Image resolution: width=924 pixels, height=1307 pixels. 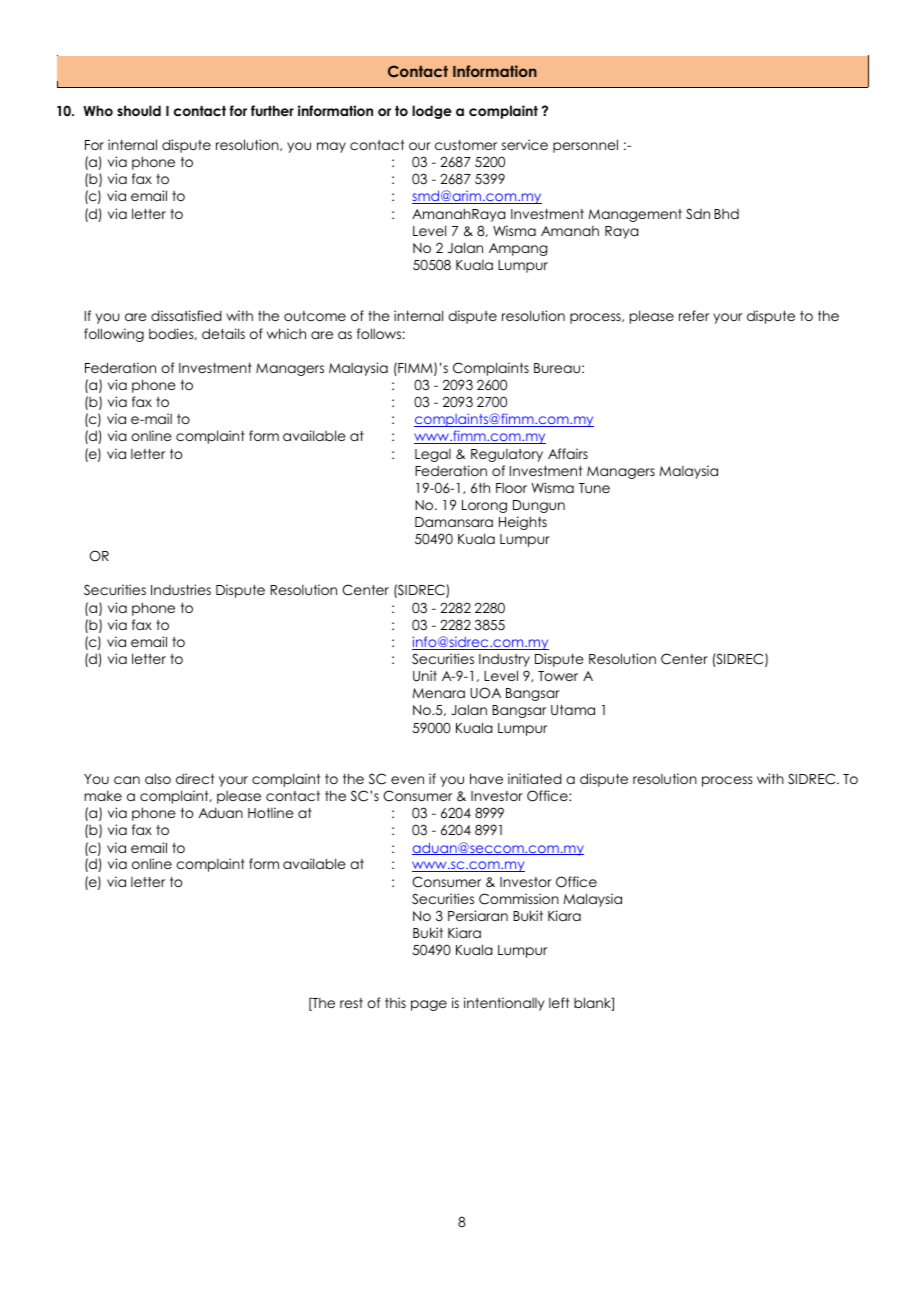 What do you see at coordinates (585, 146) in the screenshot?
I see `personnel` at bounding box center [585, 146].
